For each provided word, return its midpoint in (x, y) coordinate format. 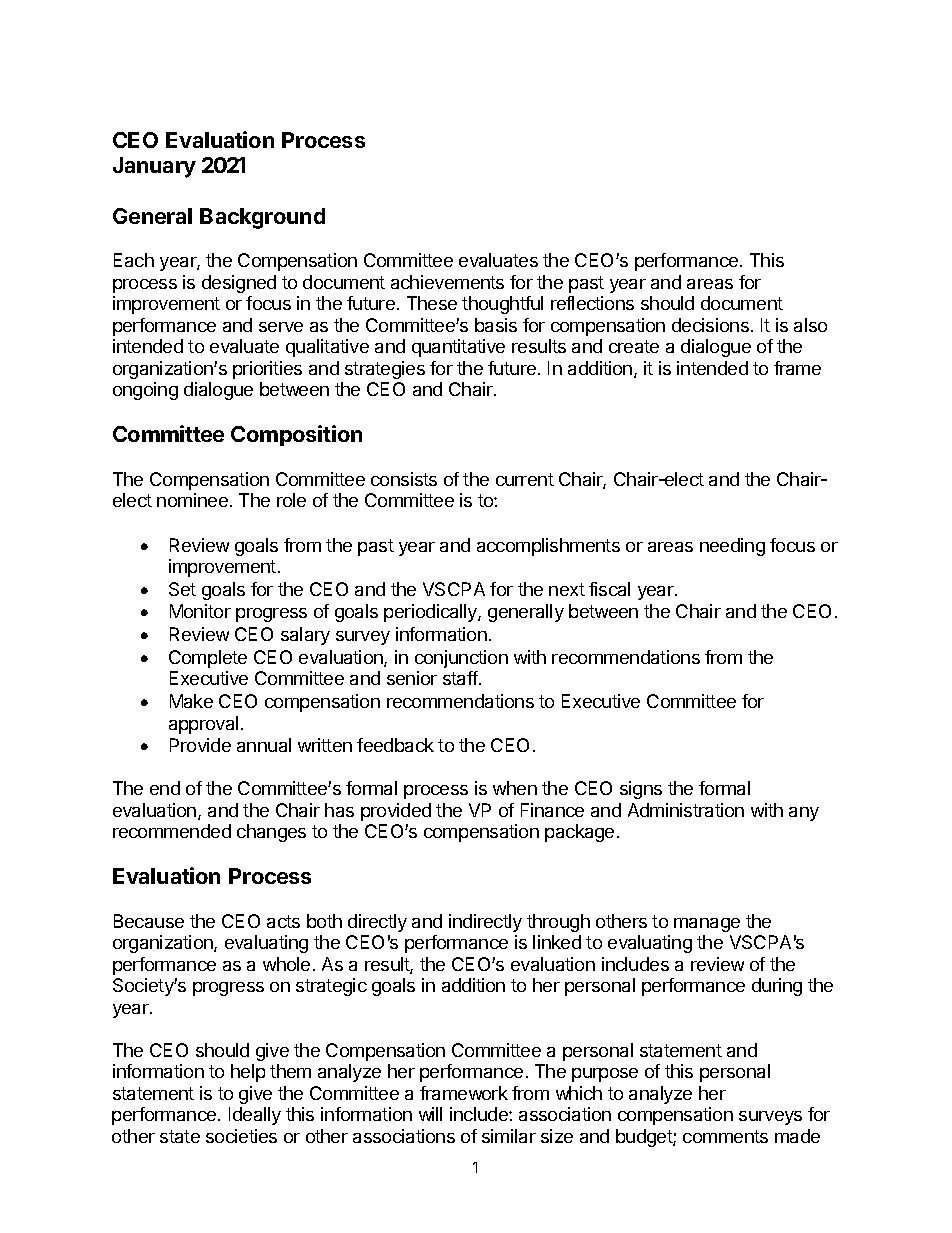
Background (262, 218)
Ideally (255, 1116)
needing (732, 547)
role (291, 500)
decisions (710, 325)
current (525, 479)
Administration (686, 810)
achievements (447, 282)
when (515, 788)
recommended (172, 831)
